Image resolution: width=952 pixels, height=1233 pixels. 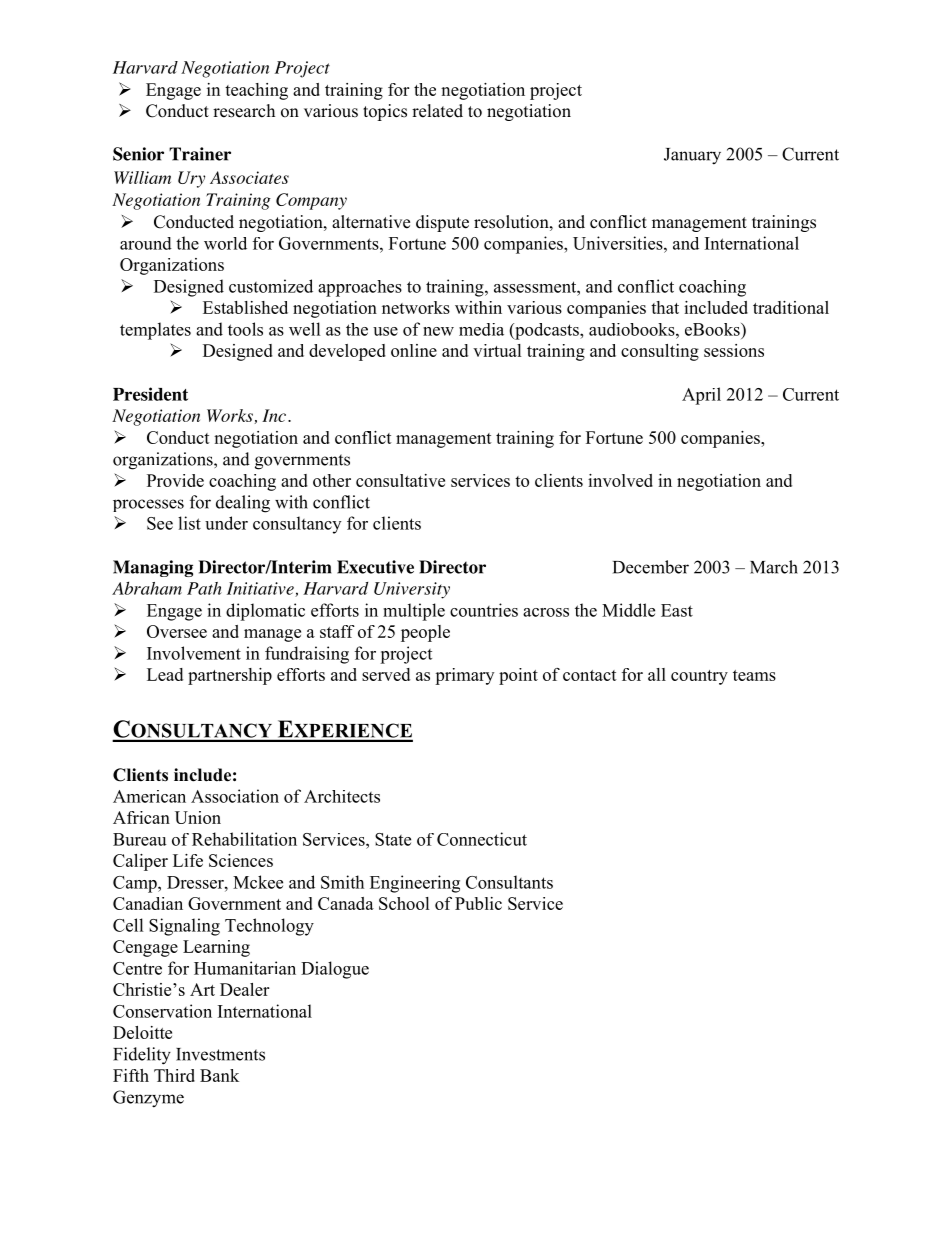 What do you see at coordinates (699, 677) in the page?
I see `country` at bounding box center [699, 677].
